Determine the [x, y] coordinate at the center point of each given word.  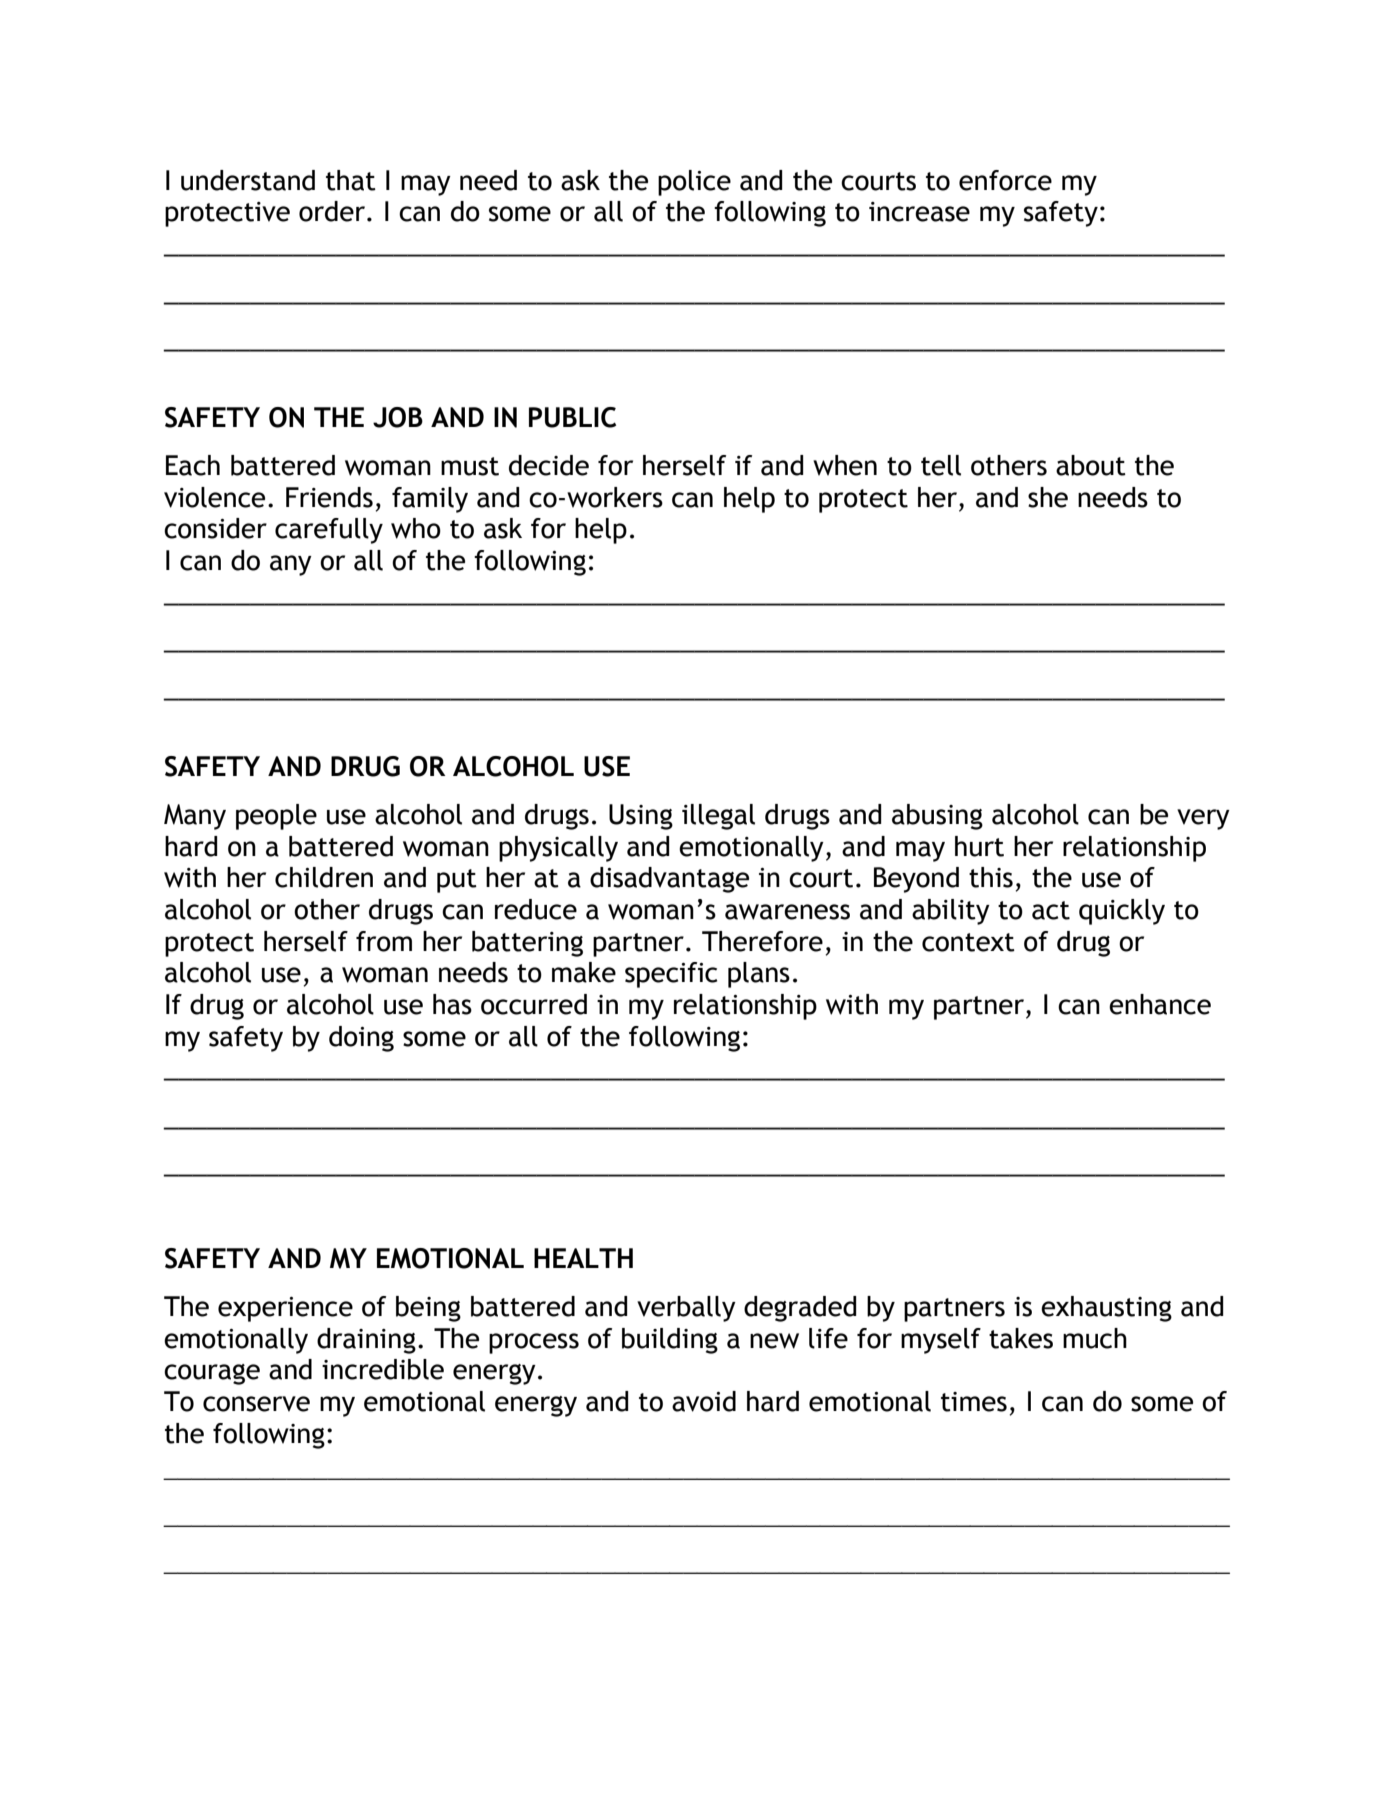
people [276, 817]
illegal [718, 817]
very [1203, 819]
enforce [1005, 180]
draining [366, 1341]
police [694, 183]
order [332, 211]
